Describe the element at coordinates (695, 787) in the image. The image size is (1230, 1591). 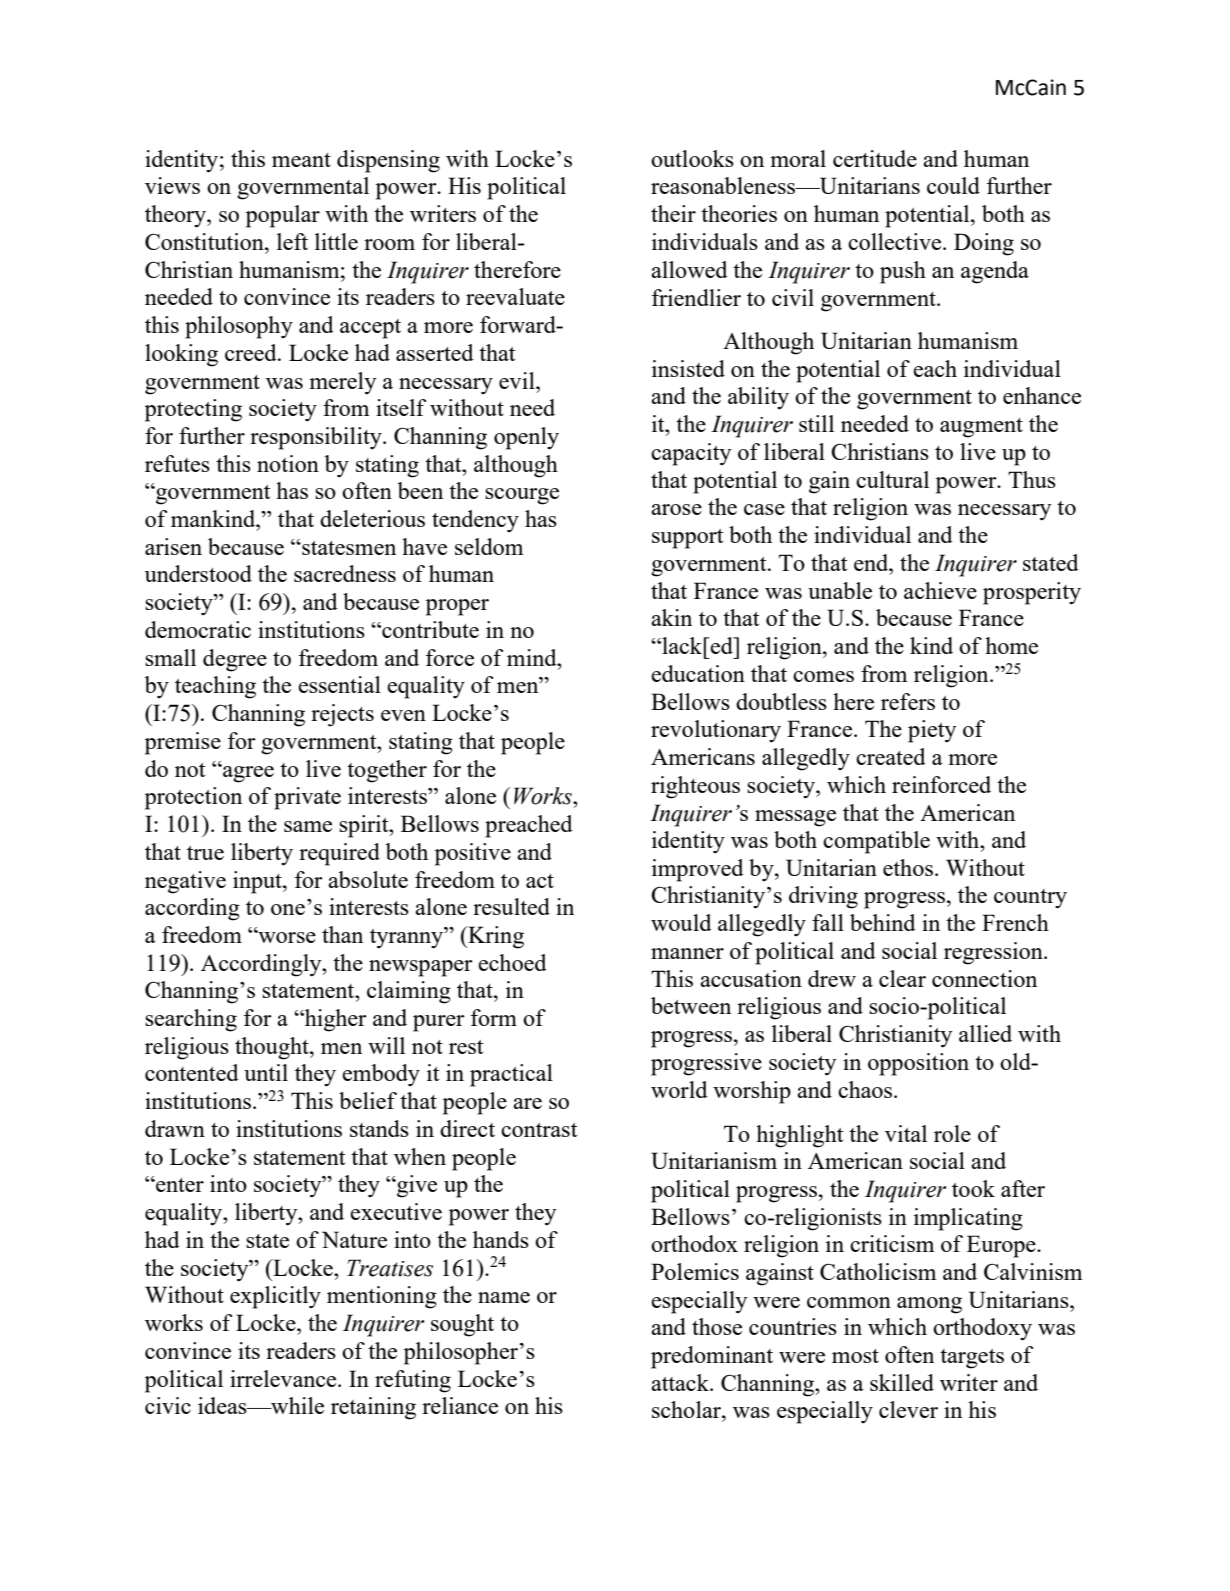
I see `righteous` at that location.
